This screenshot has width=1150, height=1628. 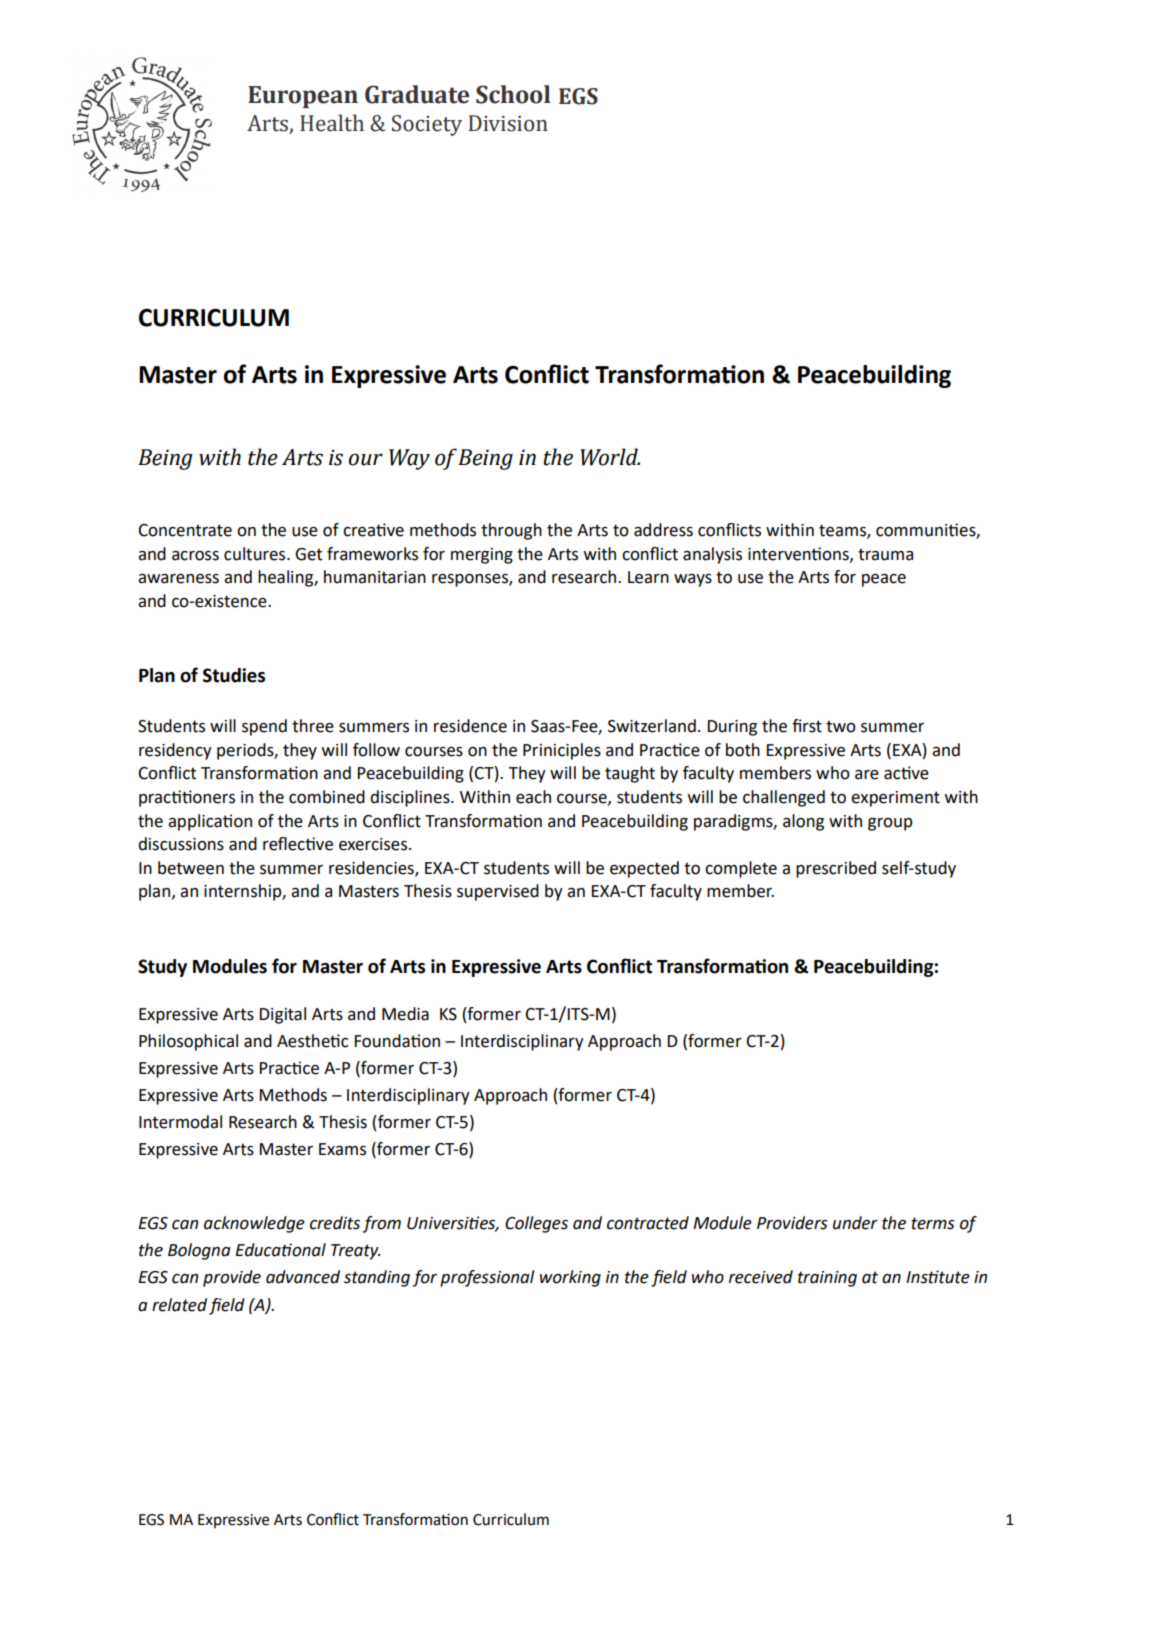 I want to click on Division, so click(x=508, y=123).
